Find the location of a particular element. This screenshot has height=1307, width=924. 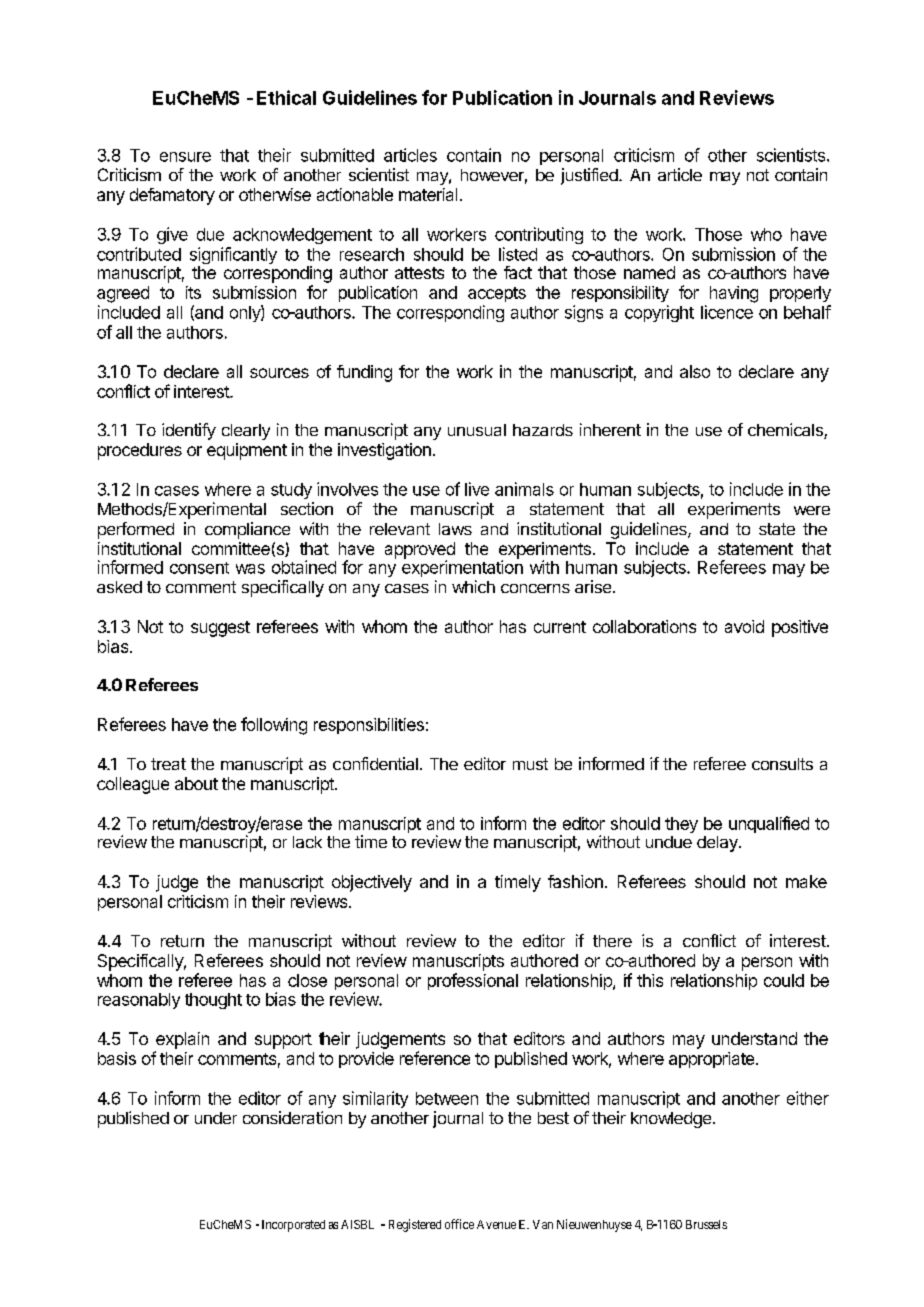

justified is located at coordinates (590, 176).
